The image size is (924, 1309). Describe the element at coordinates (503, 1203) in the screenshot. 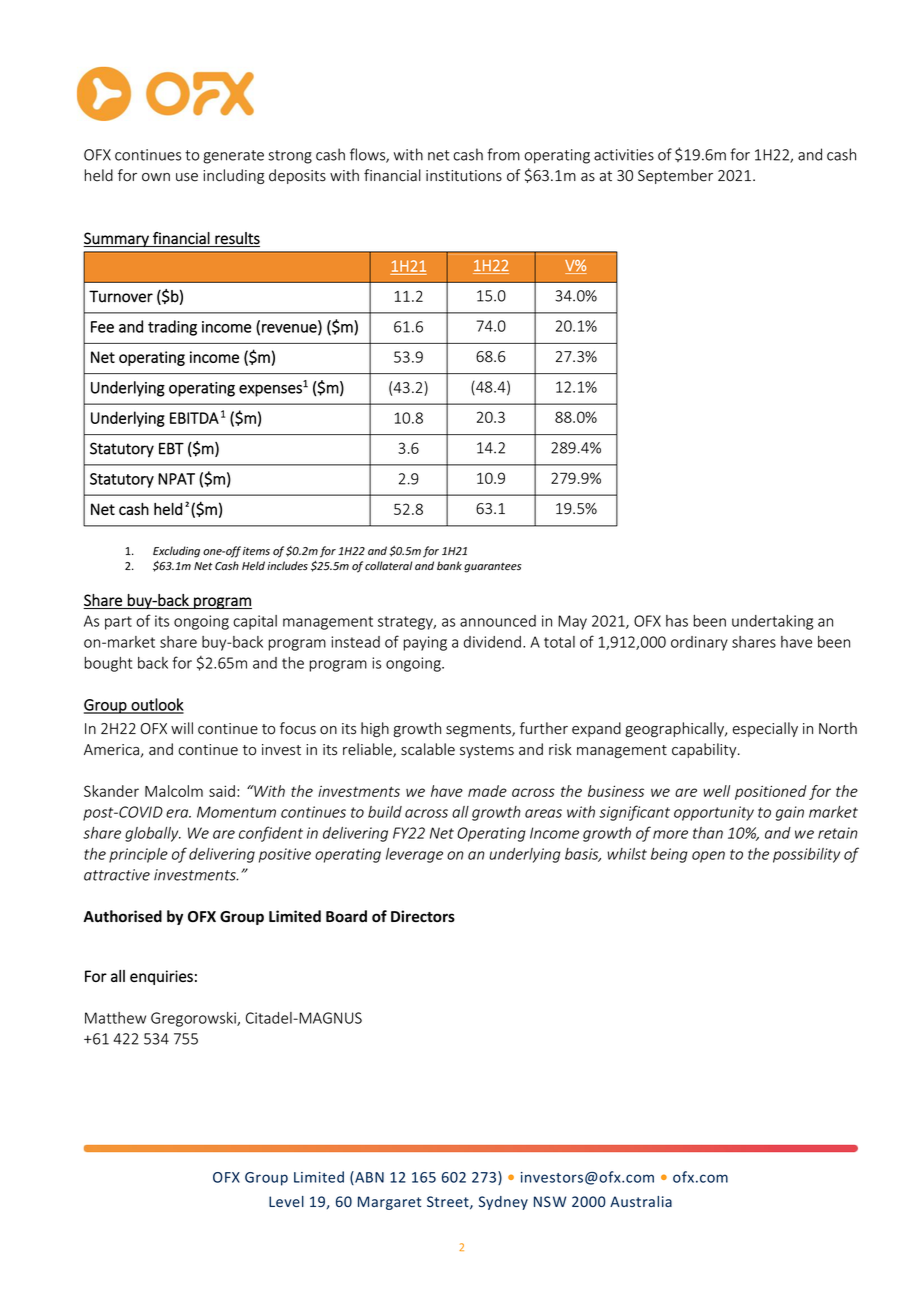

I see `Sydney` at that location.
